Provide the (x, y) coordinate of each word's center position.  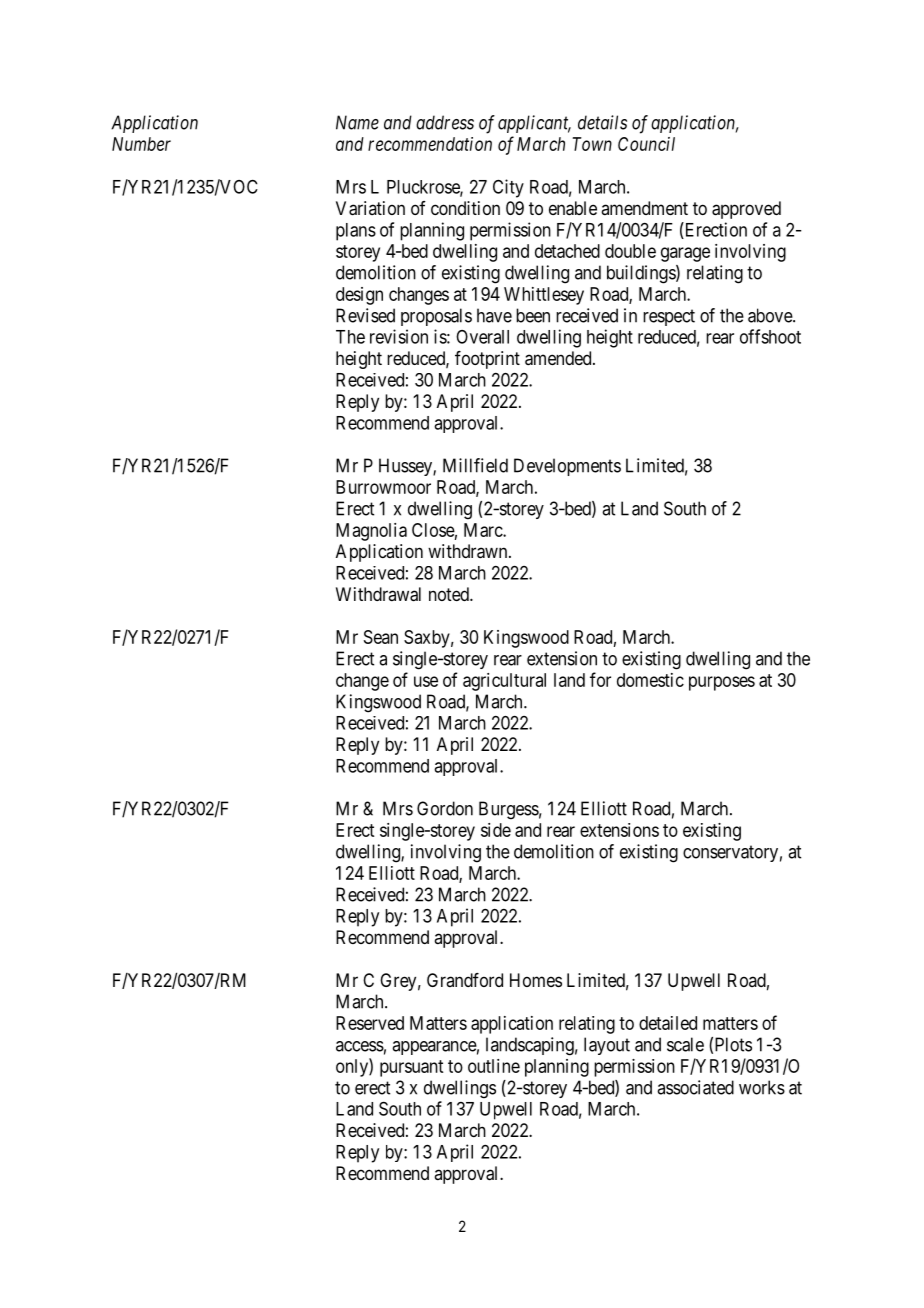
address (445, 122)
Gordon (445, 808)
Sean (381, 637)
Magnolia (371, 532)
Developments (567, 467)
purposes (722, 683)
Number (141, 144)
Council (646, 144)
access (360, 1046)
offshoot (770, 336)
